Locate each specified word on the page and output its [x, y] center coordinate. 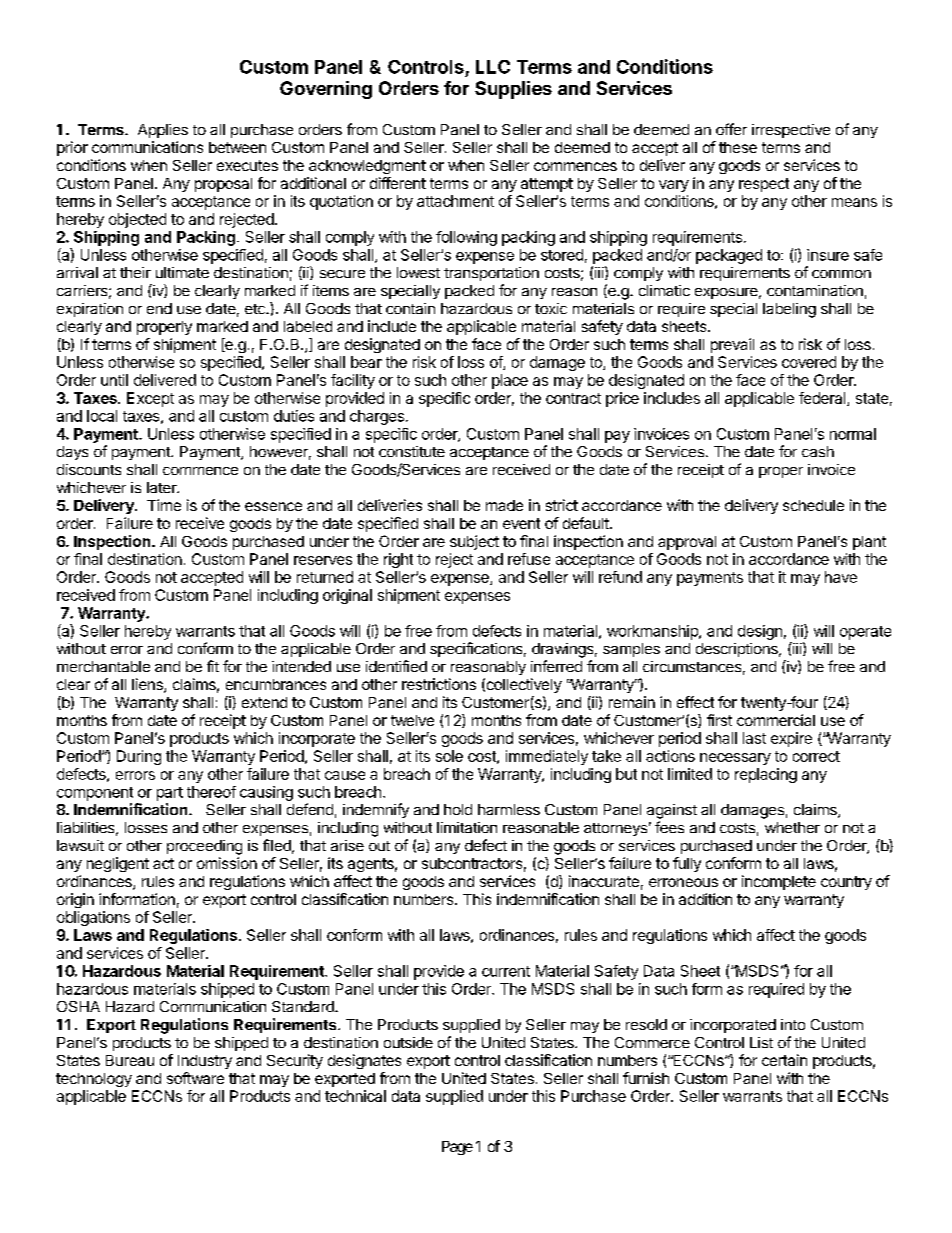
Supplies [513, 90]
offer [731, 129]
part [170, 794]
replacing [766, 775]
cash [818, 451]
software [195, 1078]
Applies [163, 131]
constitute [412, 451]
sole [449, 756]
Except [150, 399]
